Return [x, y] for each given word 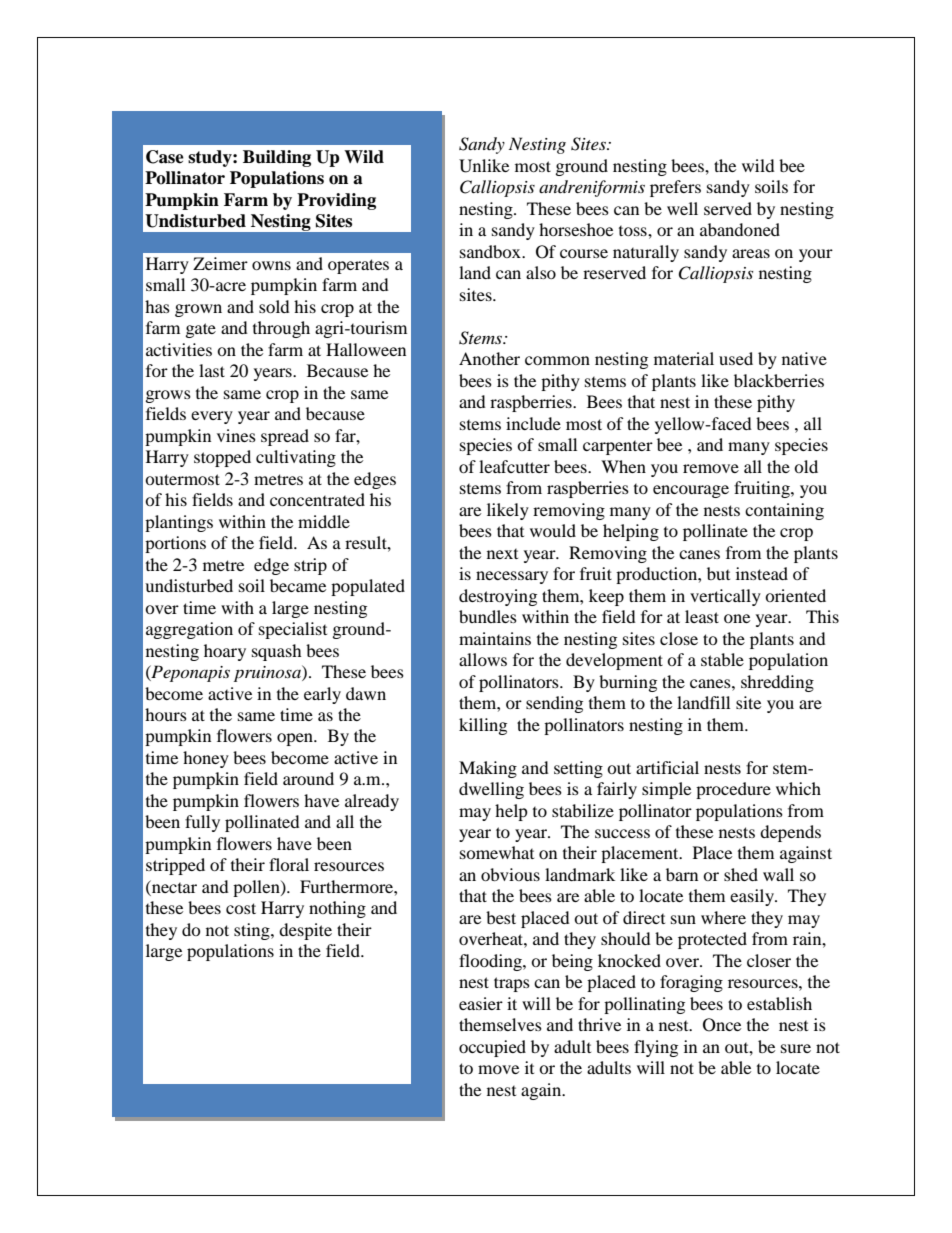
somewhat [497, 852]
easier [481, 1003]
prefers [675, 188]
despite [305, 931]
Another [489, 358]
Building [277, 158]
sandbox [491, 251]
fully [202, 823]
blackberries [779, 380]
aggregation [189, 630]
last [212, 370]
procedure [733, 790]
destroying [498, 597]
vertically [725, 597]
